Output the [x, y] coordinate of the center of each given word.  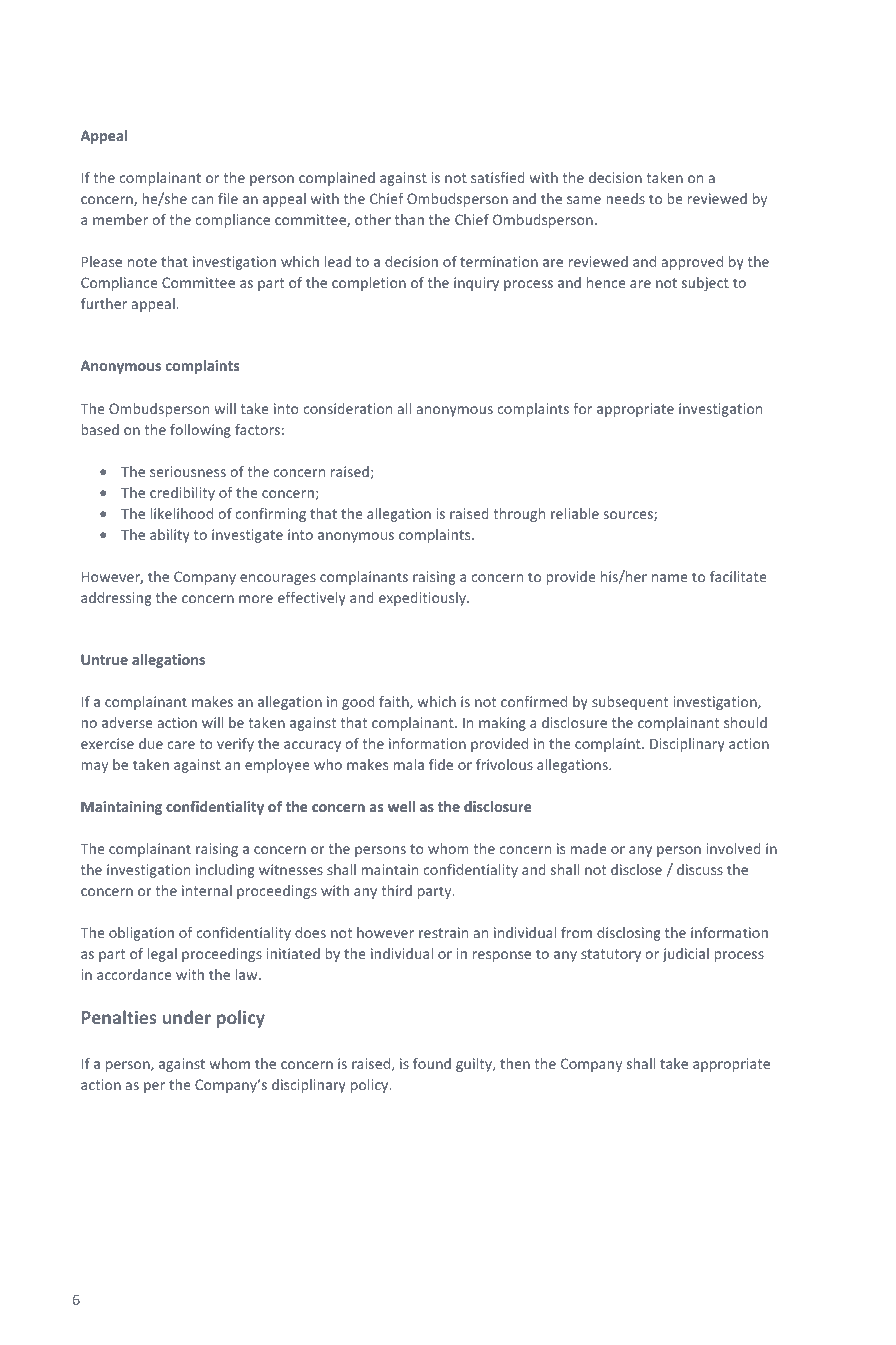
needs [625, 198]
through [519, 515]
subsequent [630, 703]
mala [409, 764]
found [432, 1063]
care [181, 745]
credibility [182, 494]
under [187, 1017]
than [409, 219]
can [202, 200]
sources [629, 516]
